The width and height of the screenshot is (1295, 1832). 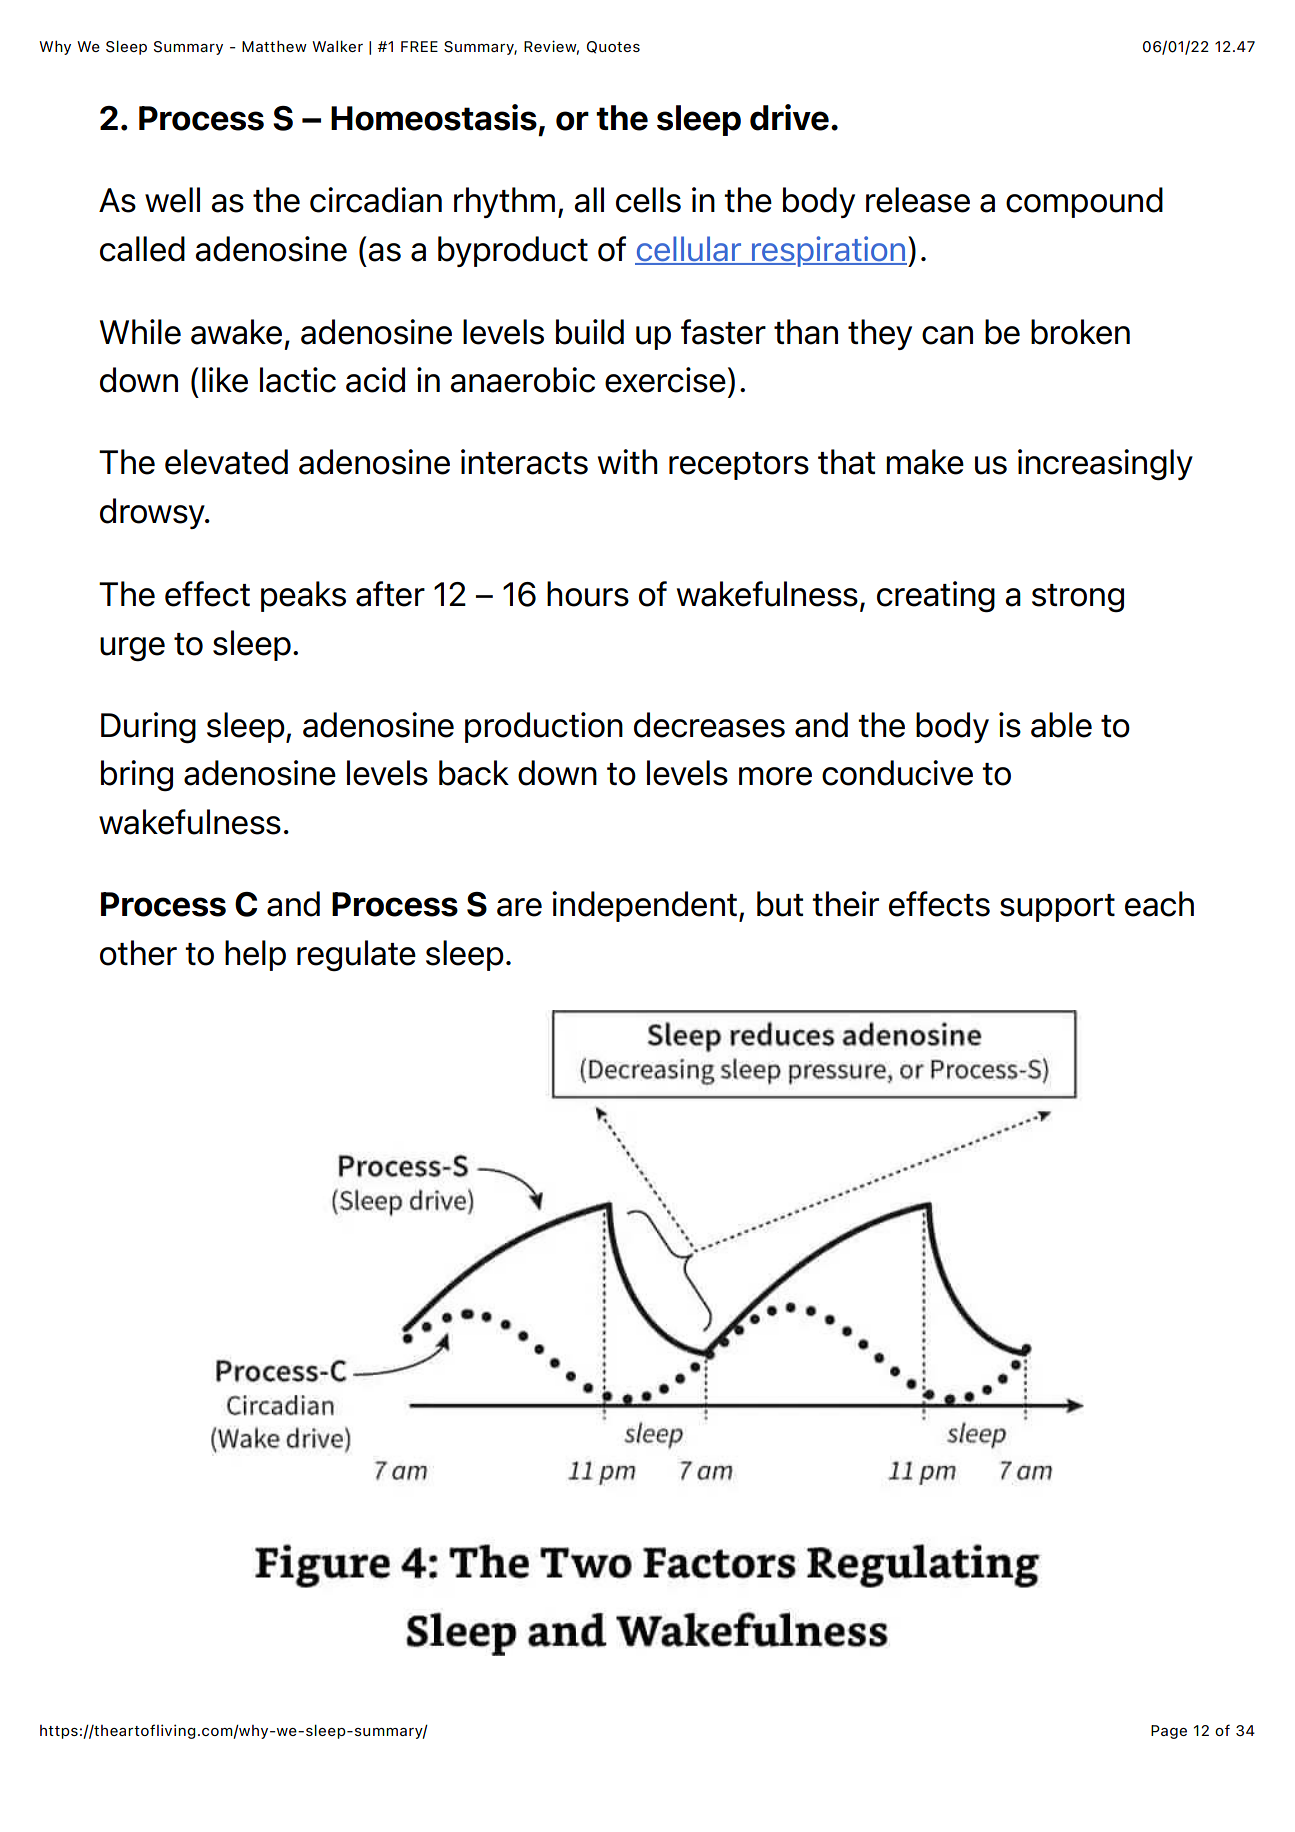 I want to click on compound, so click(x=1084, y=202).
